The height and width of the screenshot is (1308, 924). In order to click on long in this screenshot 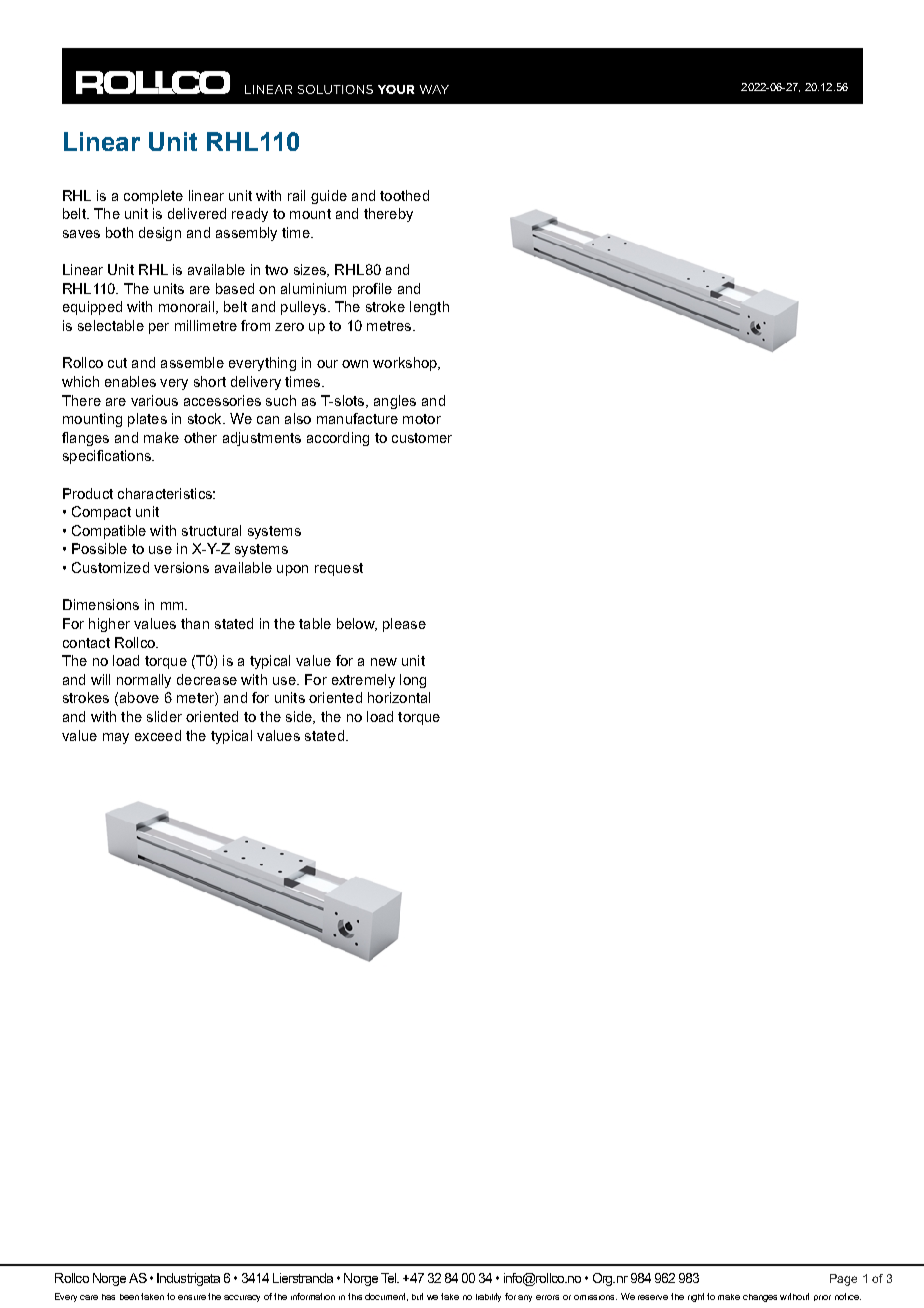, I will do `click(413, 681)`.
